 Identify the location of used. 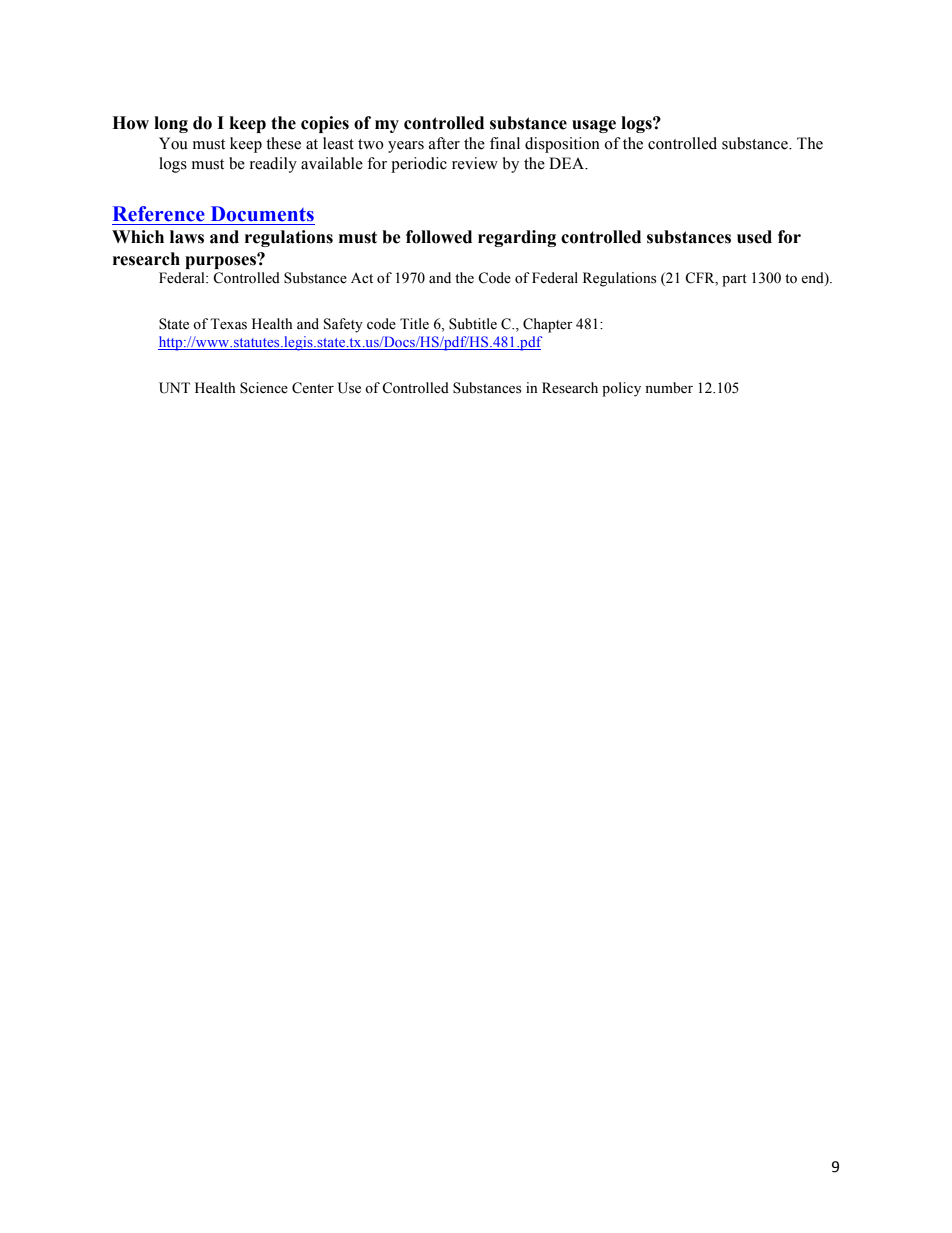
(754, 237).
